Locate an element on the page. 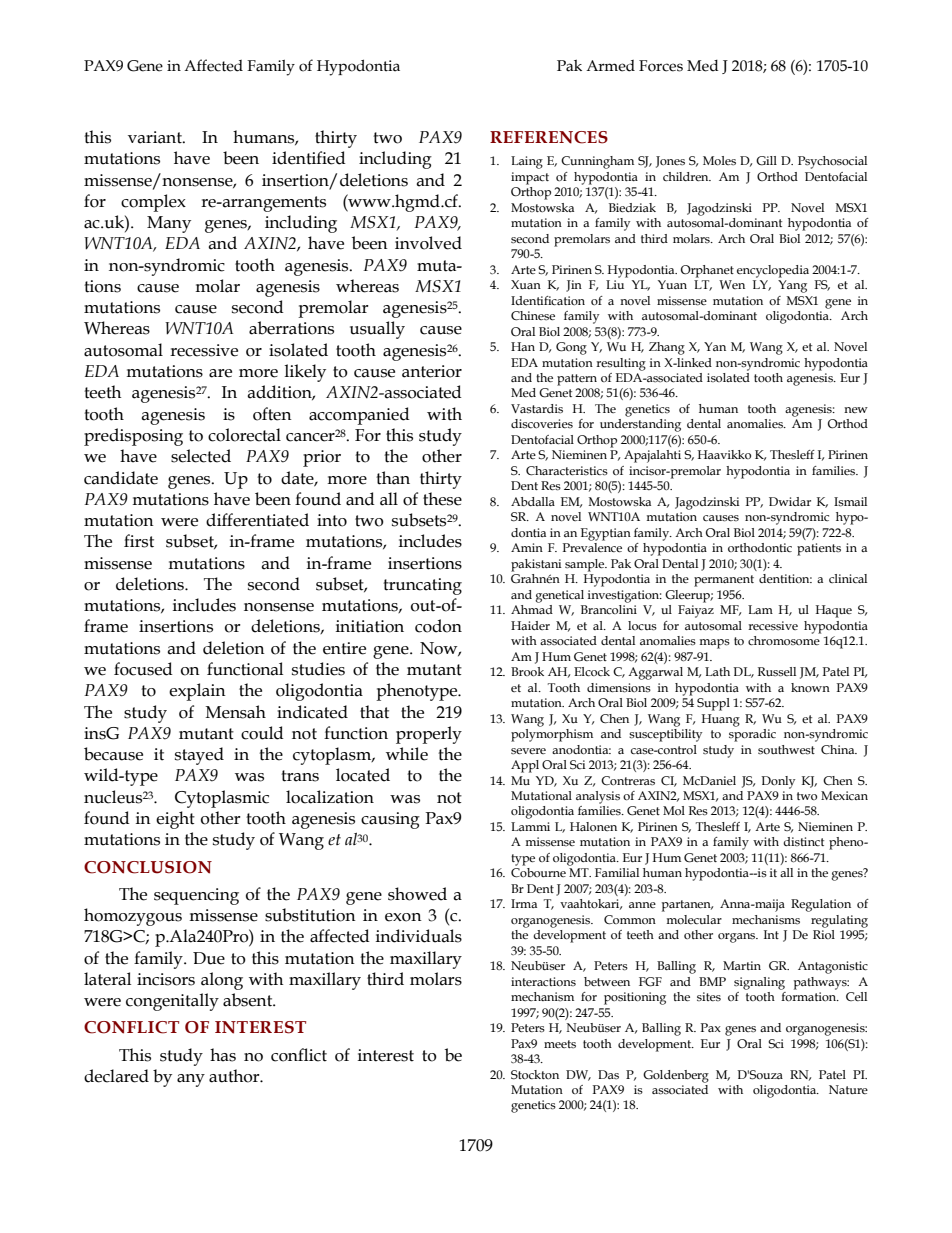 The height and width of the image is (1233, 952). REFERENCES is located at coordinates (549, 137).
